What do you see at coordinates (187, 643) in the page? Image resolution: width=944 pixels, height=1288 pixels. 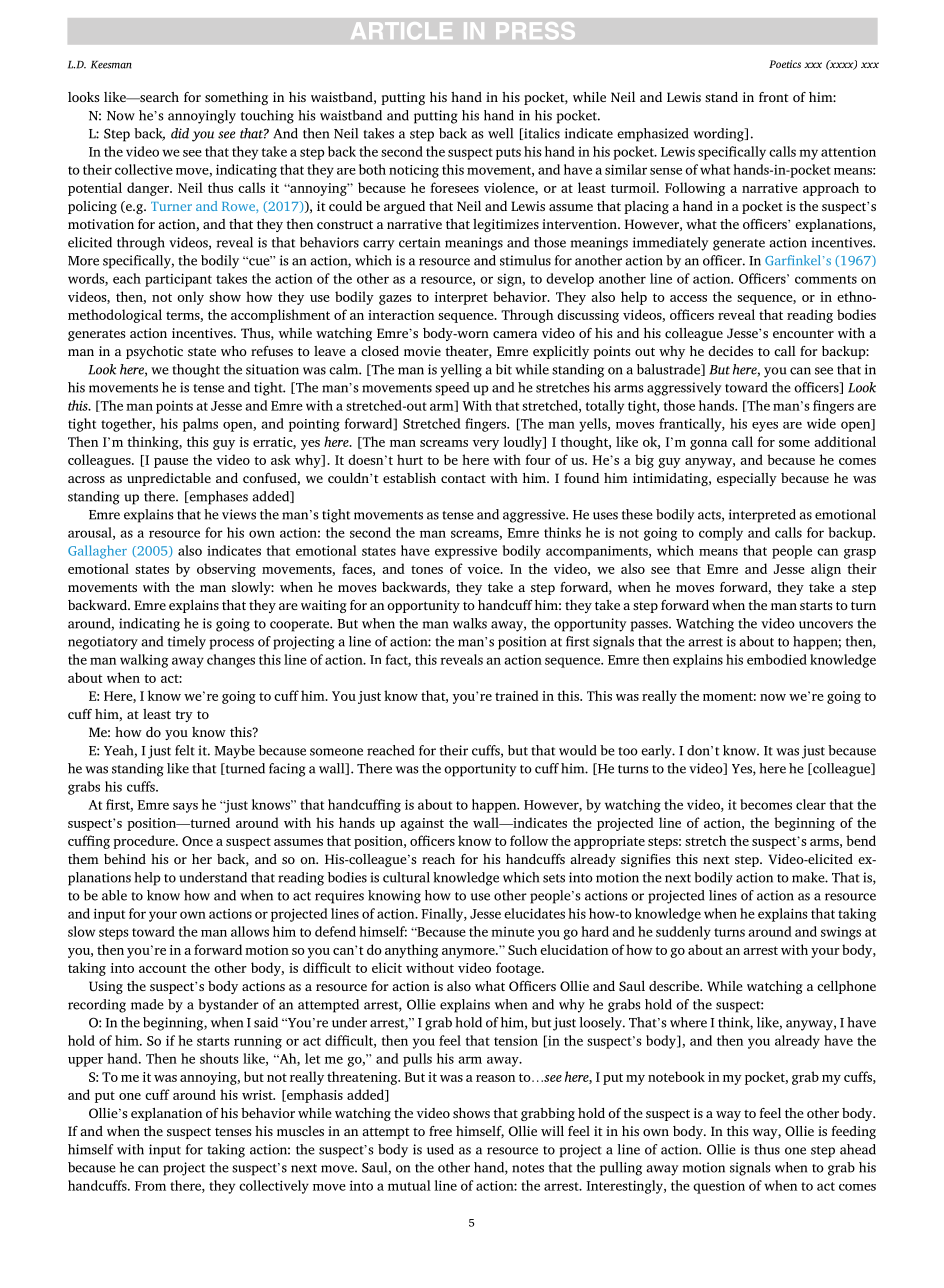 I see `timely` at bounding box center [187, 643].
